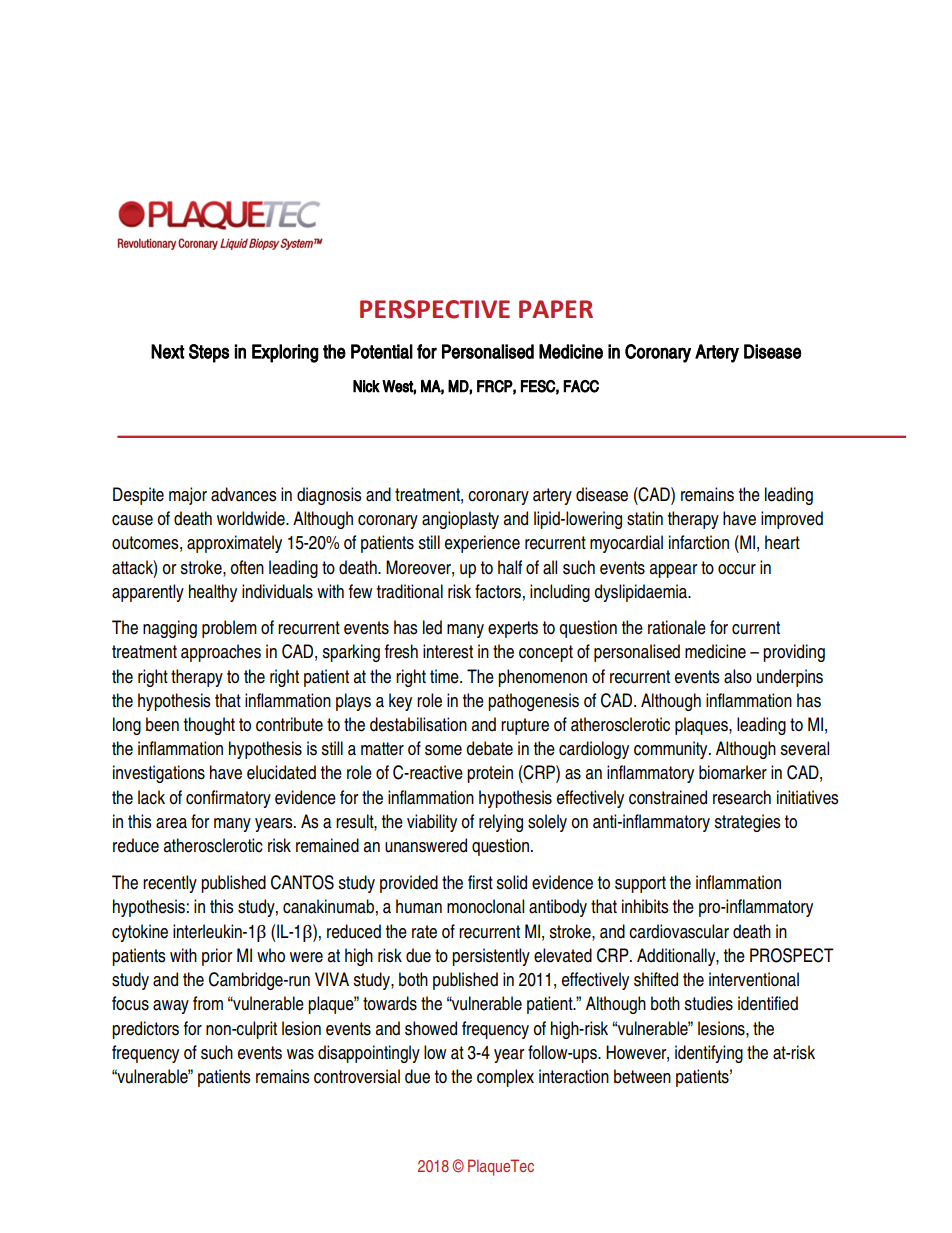 The height and width of the screenshot is (1233, 952). What do you see at coordinates (435, 309) in the screenshot?
I see `PERSPECTIVE` at bounding box center [435, 309].
